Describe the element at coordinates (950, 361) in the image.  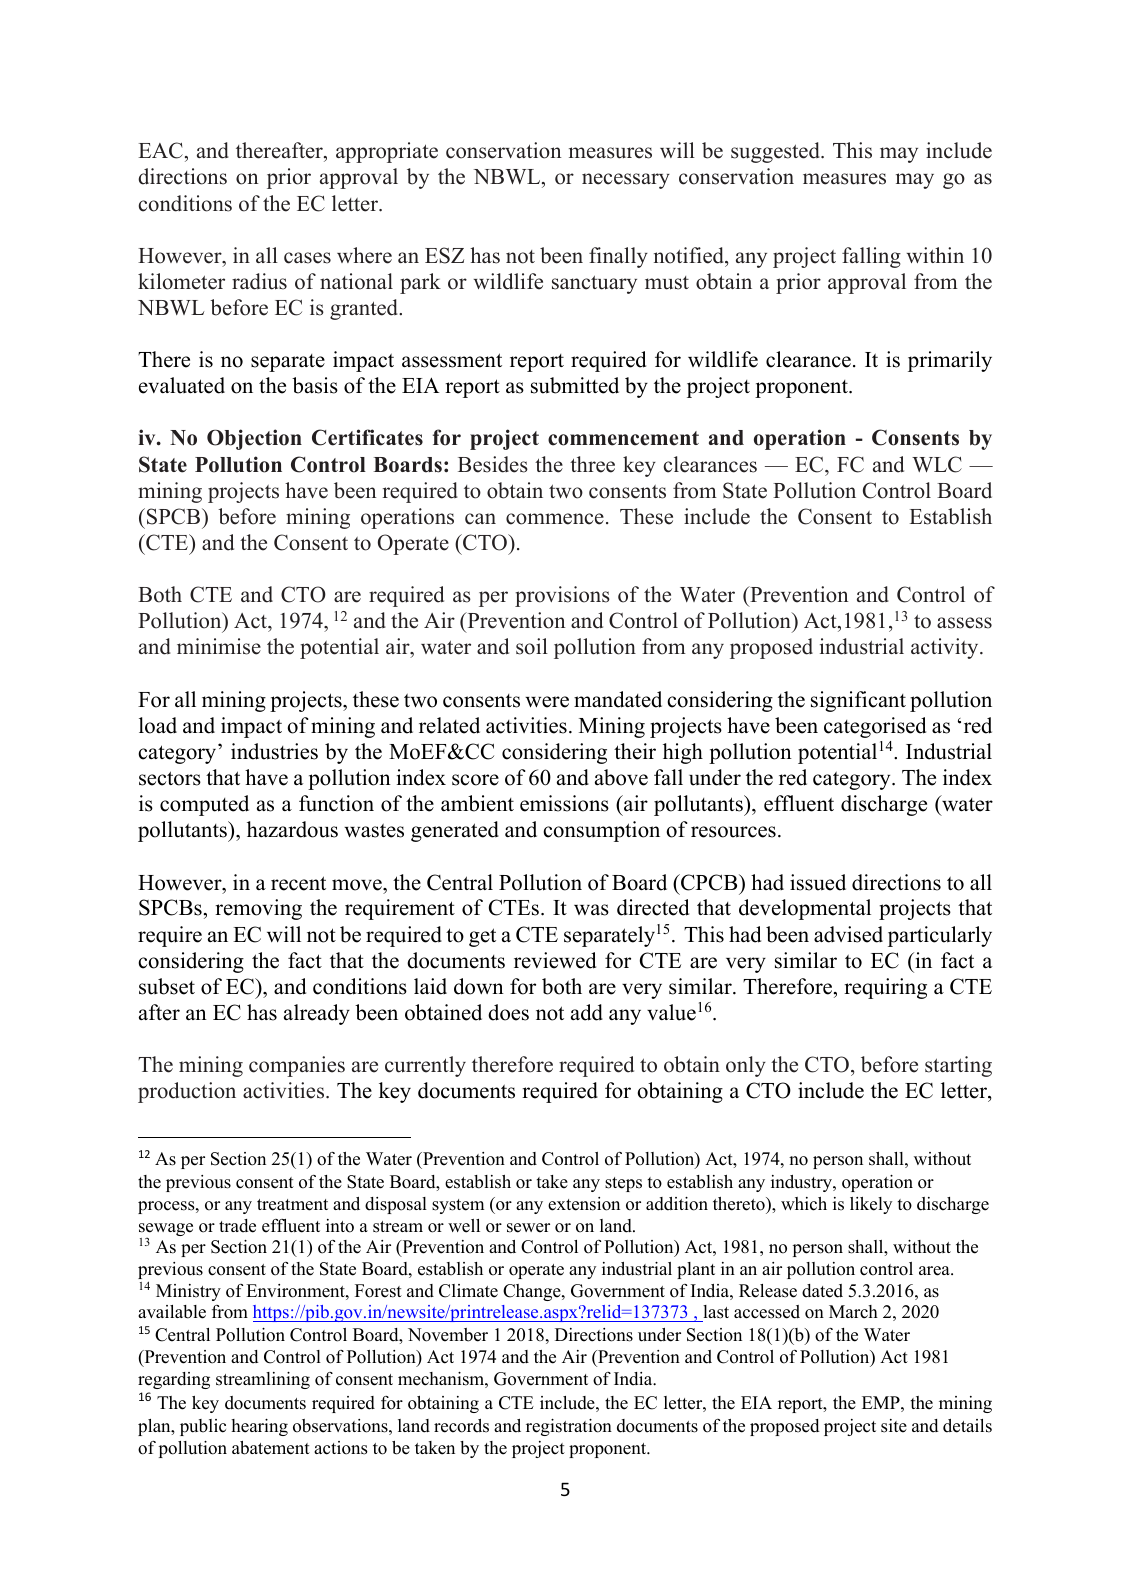
I see `primarily` at that location.
